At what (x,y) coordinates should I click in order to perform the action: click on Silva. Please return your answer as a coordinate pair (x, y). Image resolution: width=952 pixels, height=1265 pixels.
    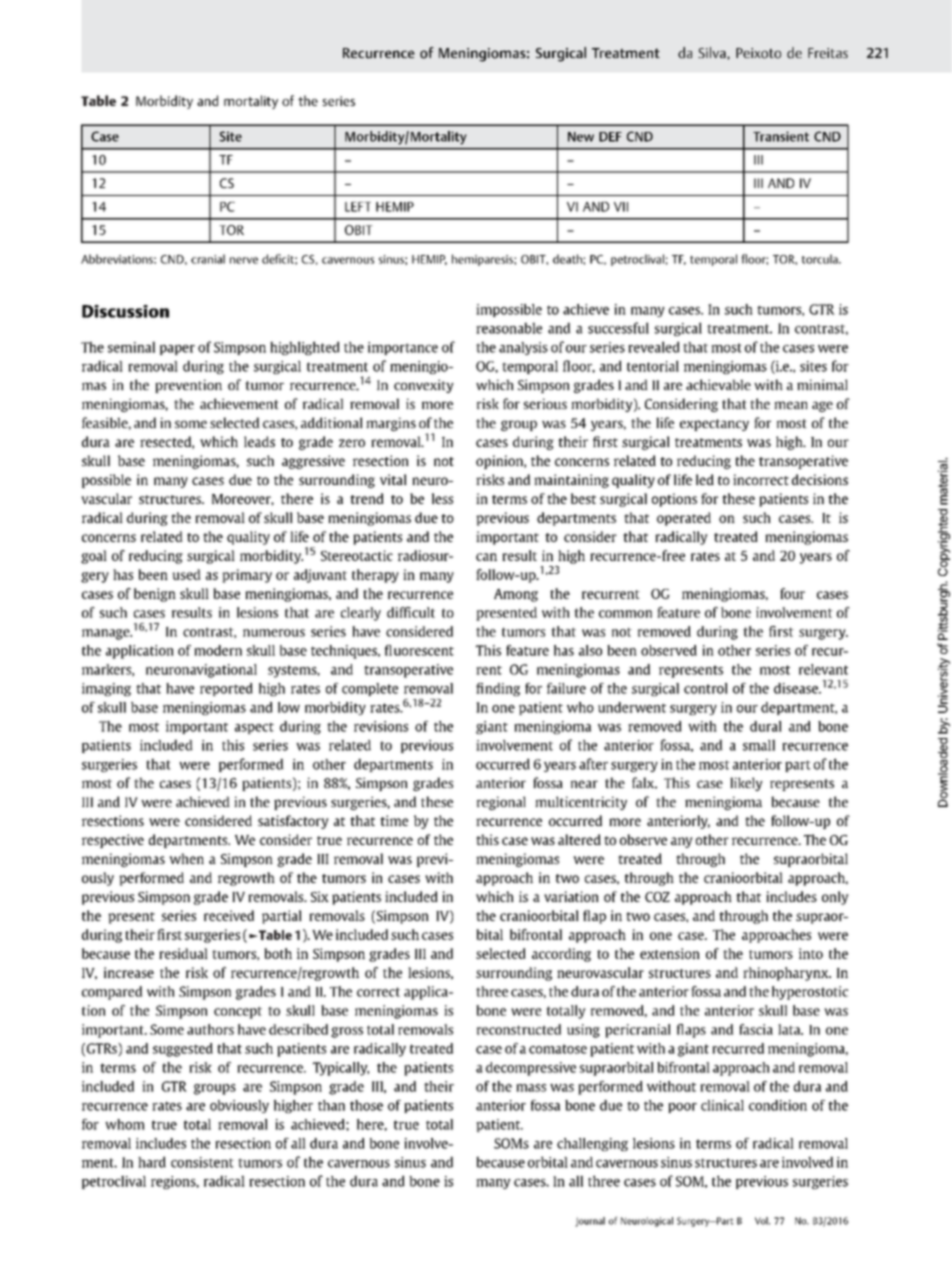
    Looking at the image, I should click on (713, 53).
